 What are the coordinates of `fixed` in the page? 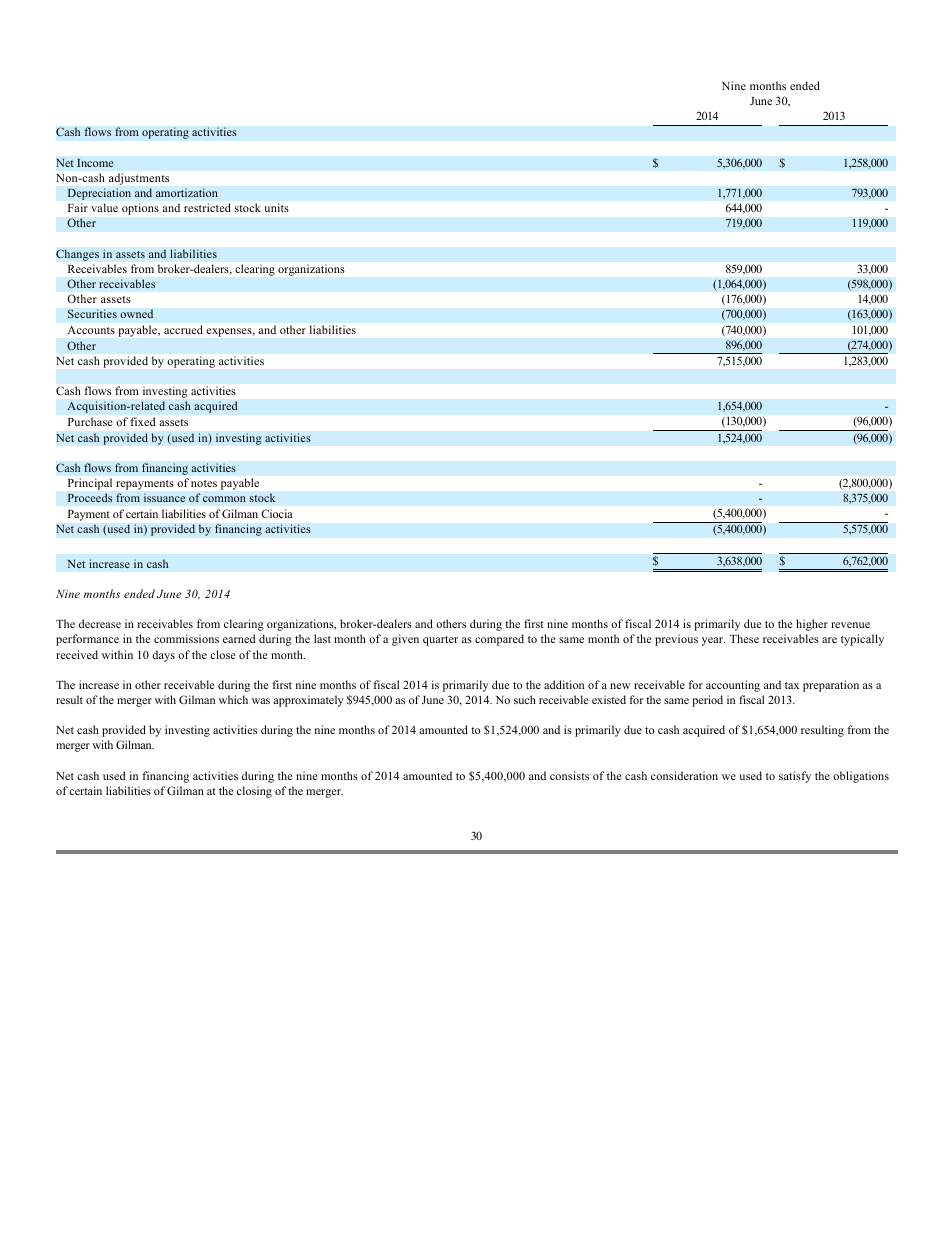 It's located at (143, 421).
